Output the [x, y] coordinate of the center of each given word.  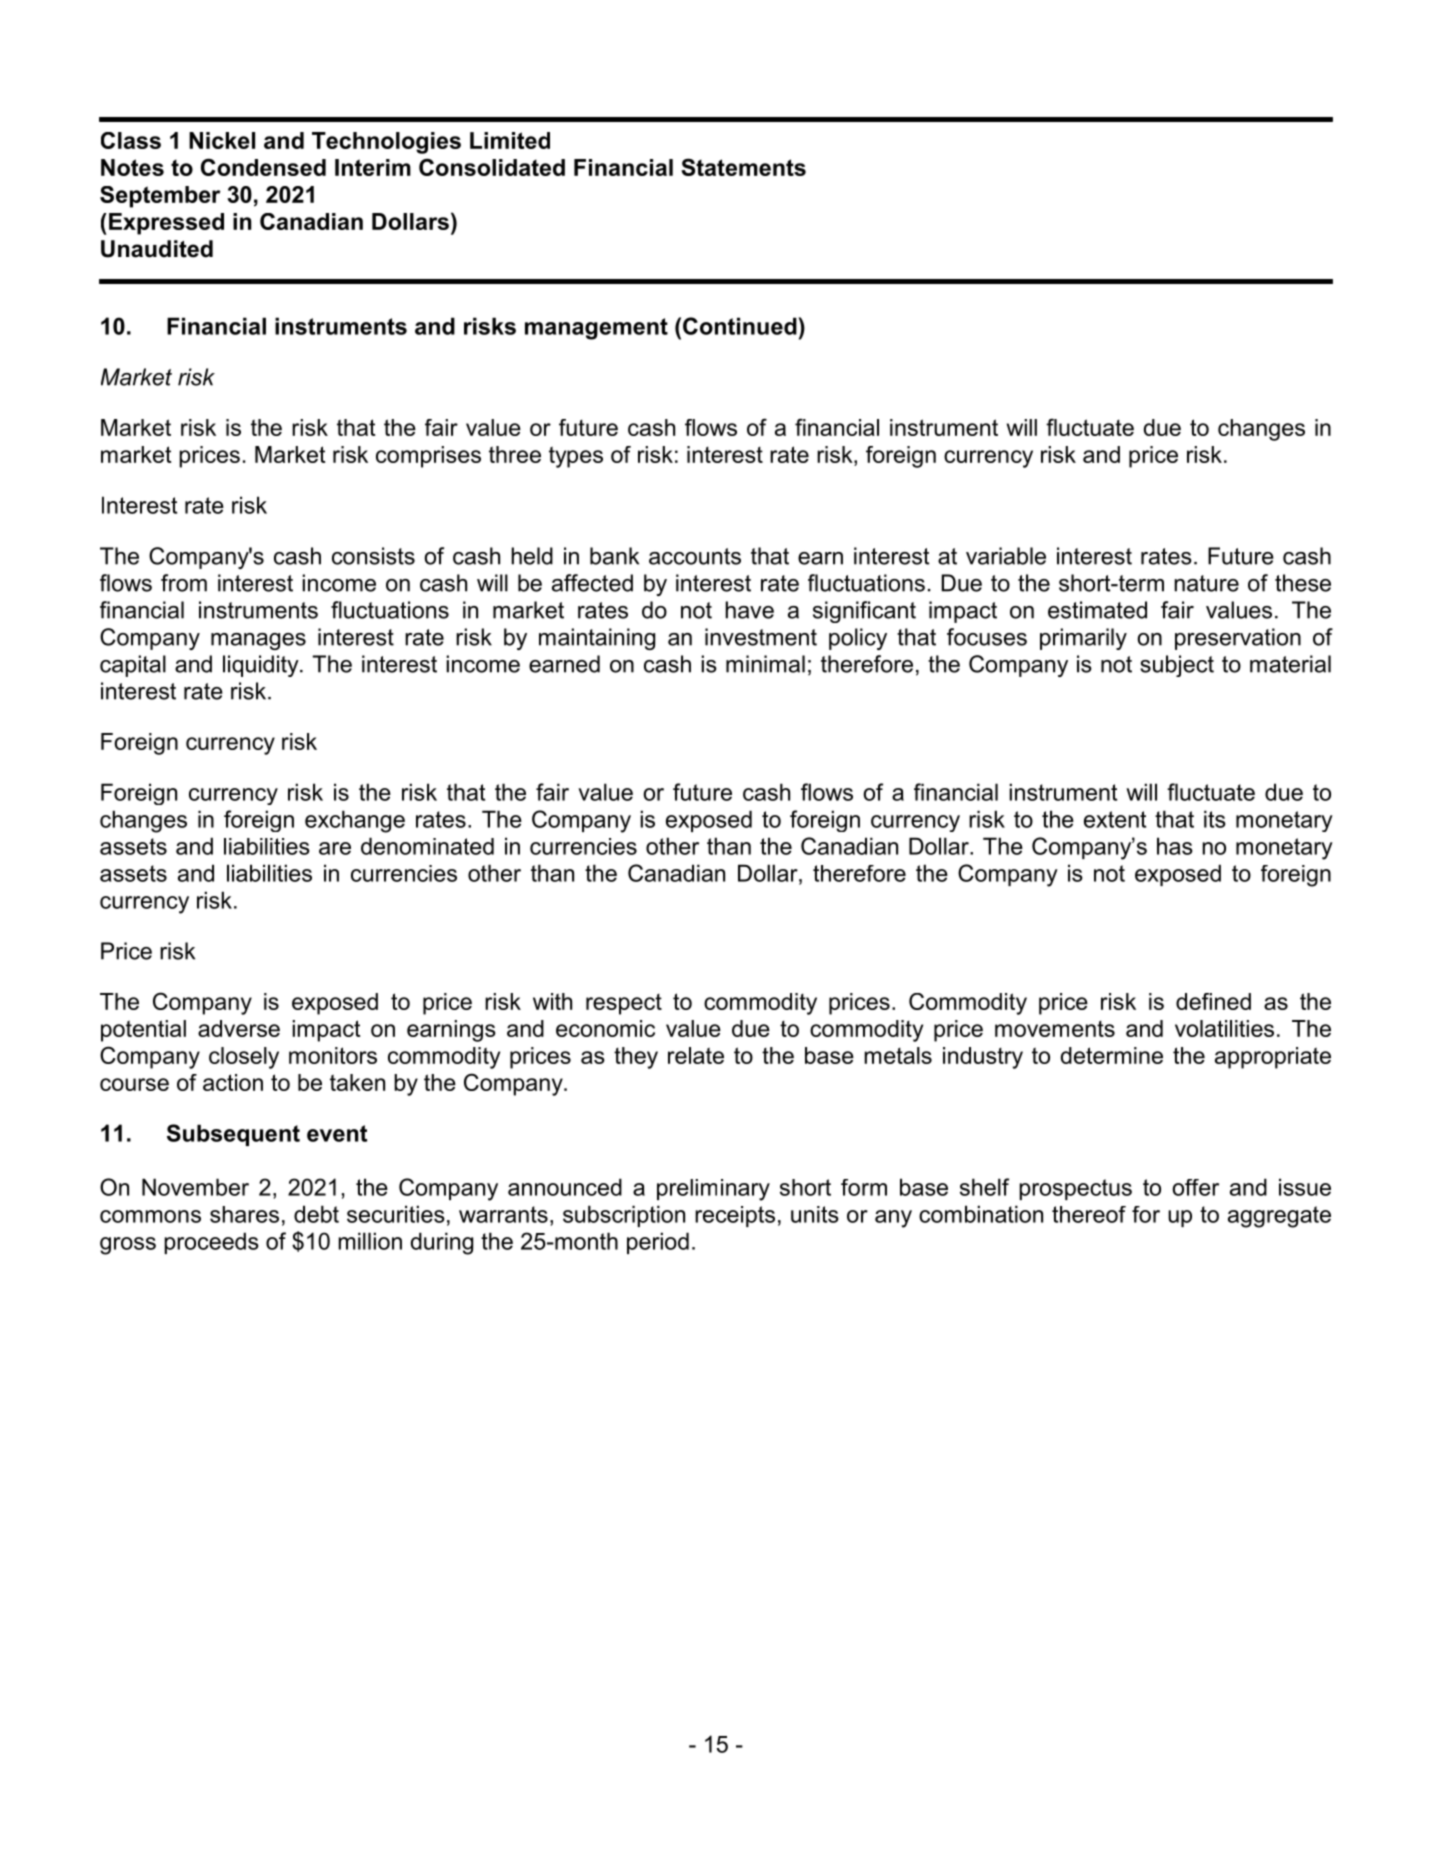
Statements [743, 167]
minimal [765, 664]
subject [1177, 666]
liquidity [262, 666]
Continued [740, 326]
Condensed [263, 167]
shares [244, 1214]
